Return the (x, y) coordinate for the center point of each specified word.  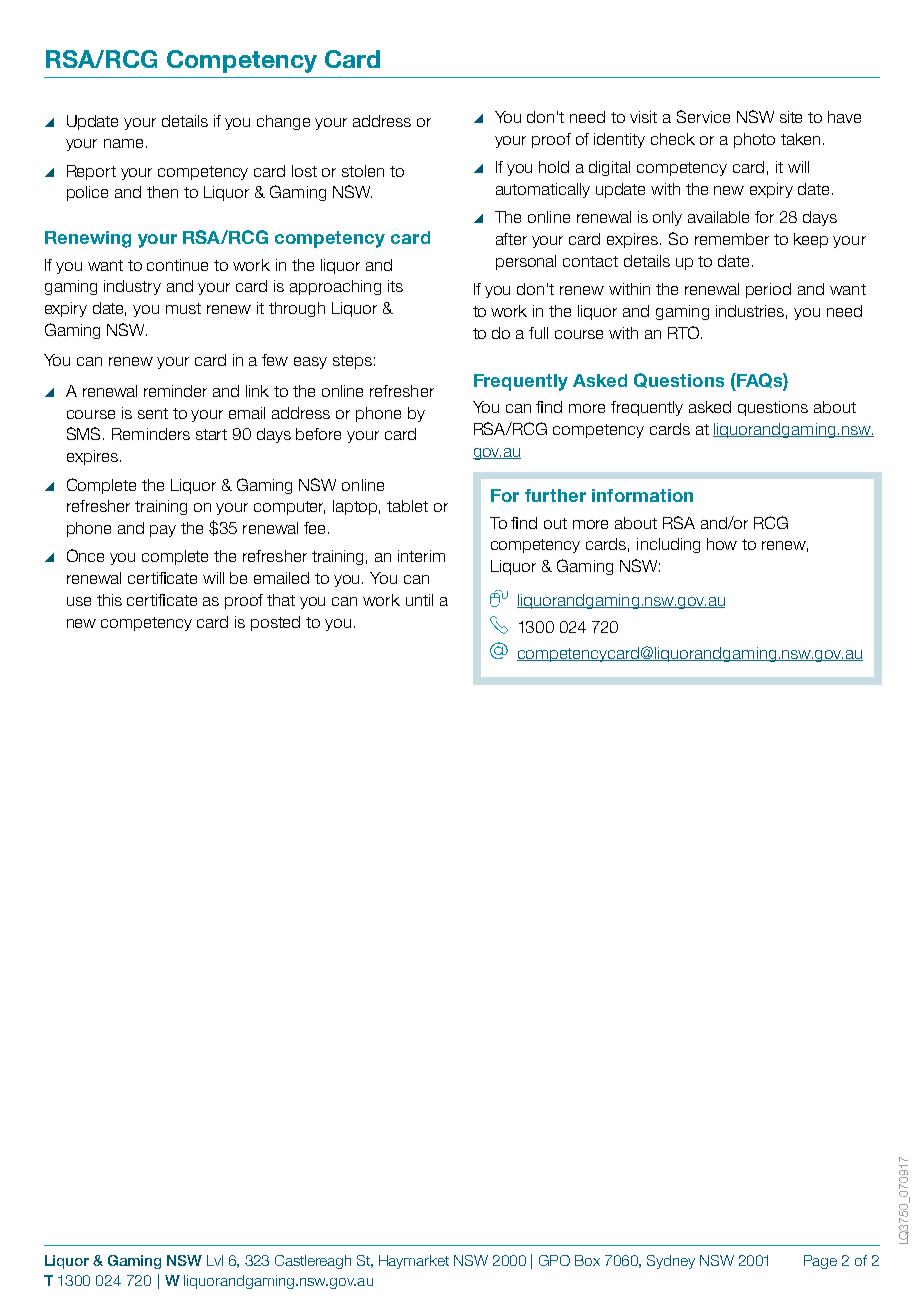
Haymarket (414, 1262)
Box (587, 1260)
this (109, 600)
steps (352, 362)
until (419, 600)
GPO (554, 1260)
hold (554, 167)
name (123, 143)
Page (820, 1262)
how (722, 544)
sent (153, 413)
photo (754, 140)
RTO (685, 332)
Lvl (215, 1260)
